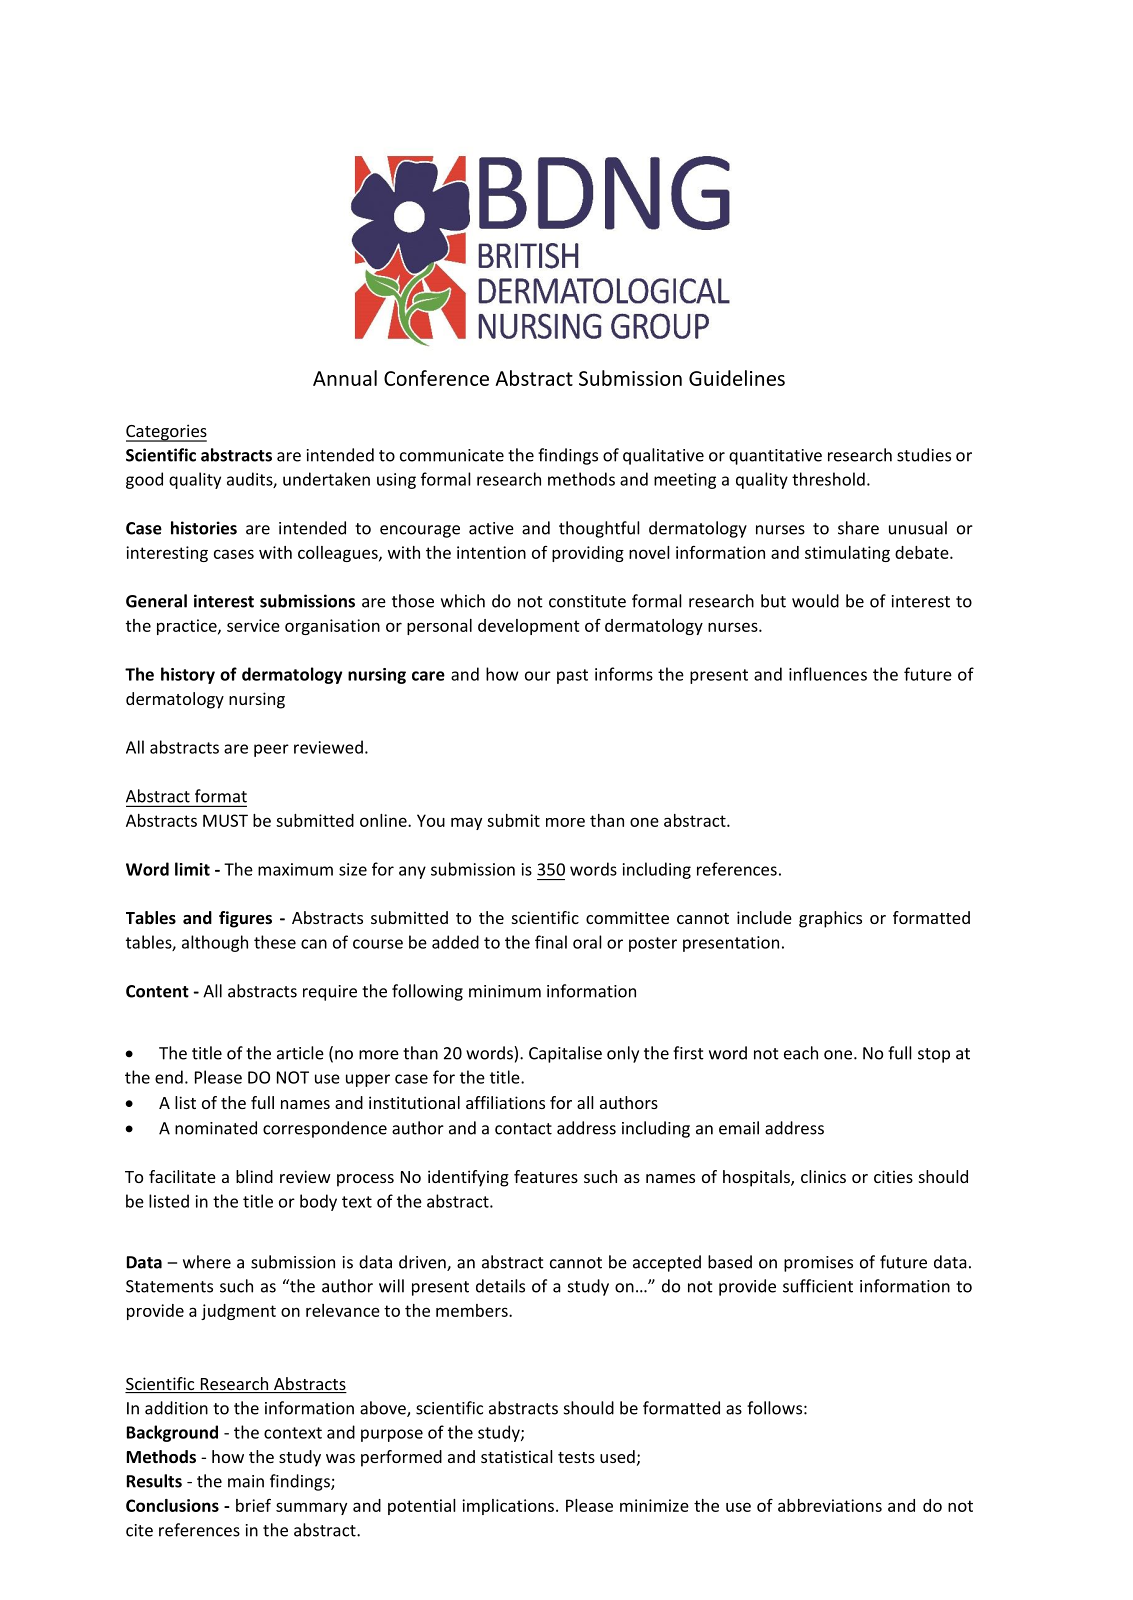 The width and height of the document is (1133, 1600). What do you see at coordinates (572, 676) in the document?
I see `past` at bounding box center [572, 676].
